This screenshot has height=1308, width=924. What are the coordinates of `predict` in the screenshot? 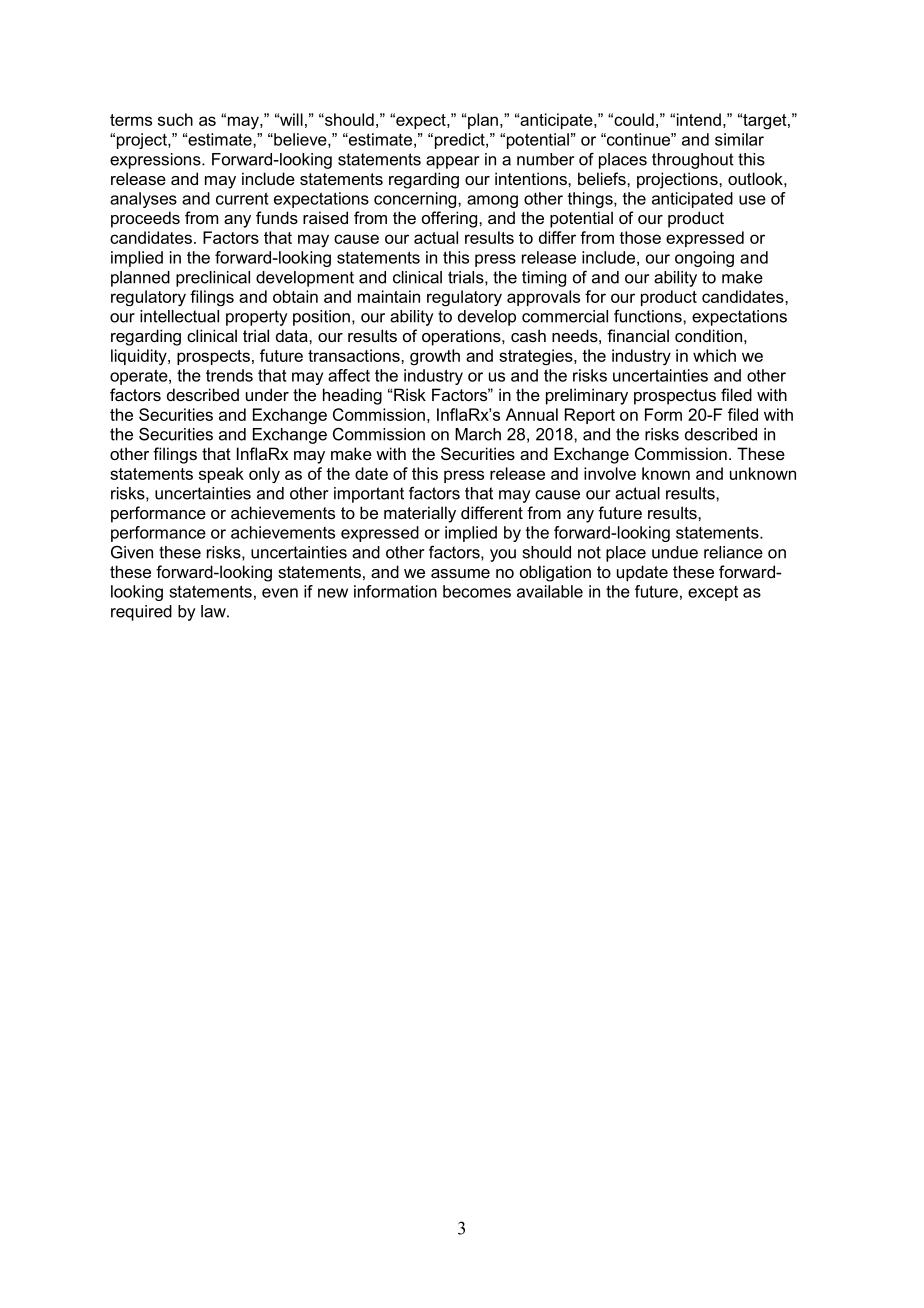 It's located at (459, 141).
